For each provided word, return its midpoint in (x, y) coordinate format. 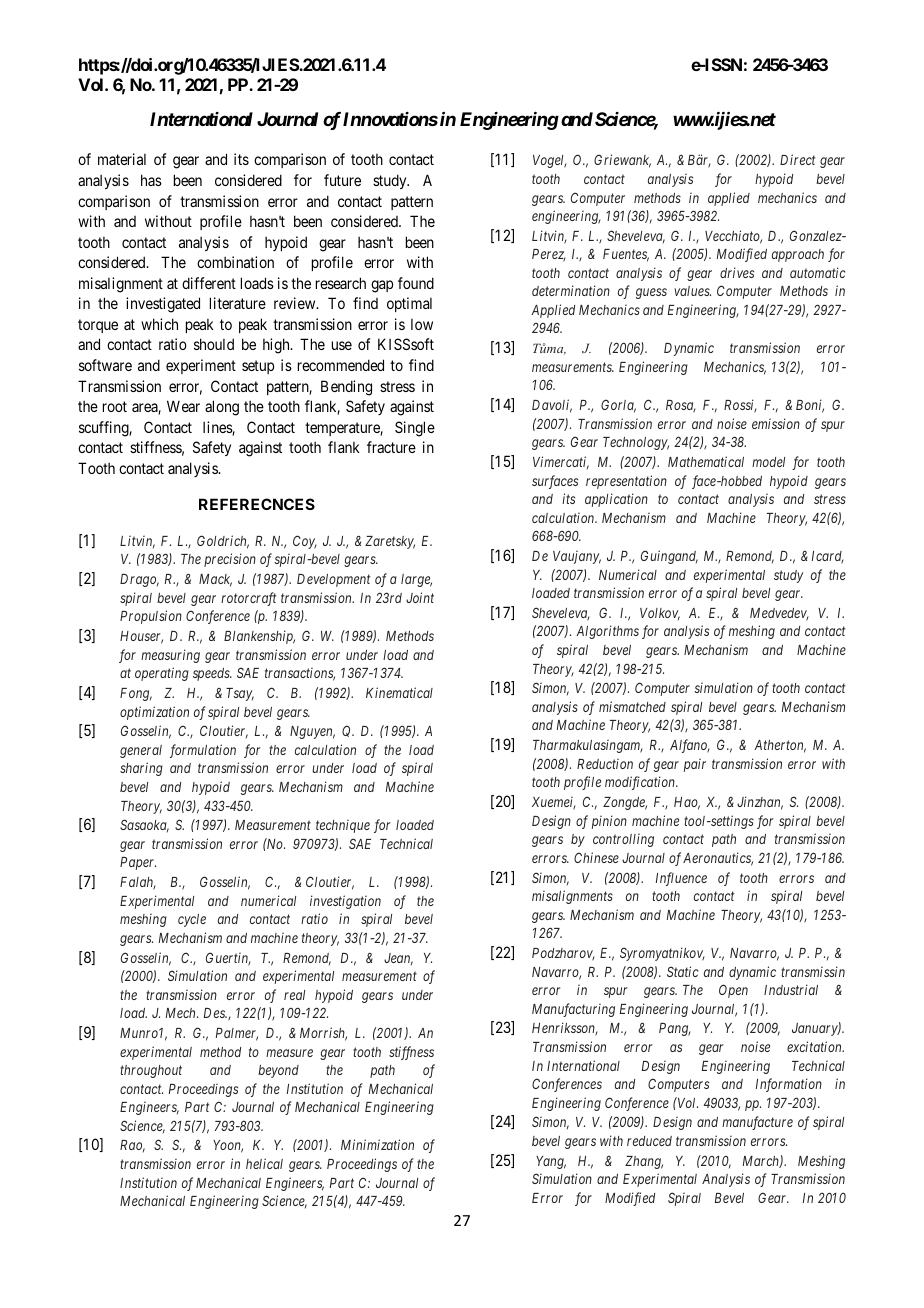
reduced (649, 1141)
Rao (132, 1146)
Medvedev (779, 614)
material (122, 159)
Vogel (550, 161)
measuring (170, 656)
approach (798, 255)
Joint (420, 597)
